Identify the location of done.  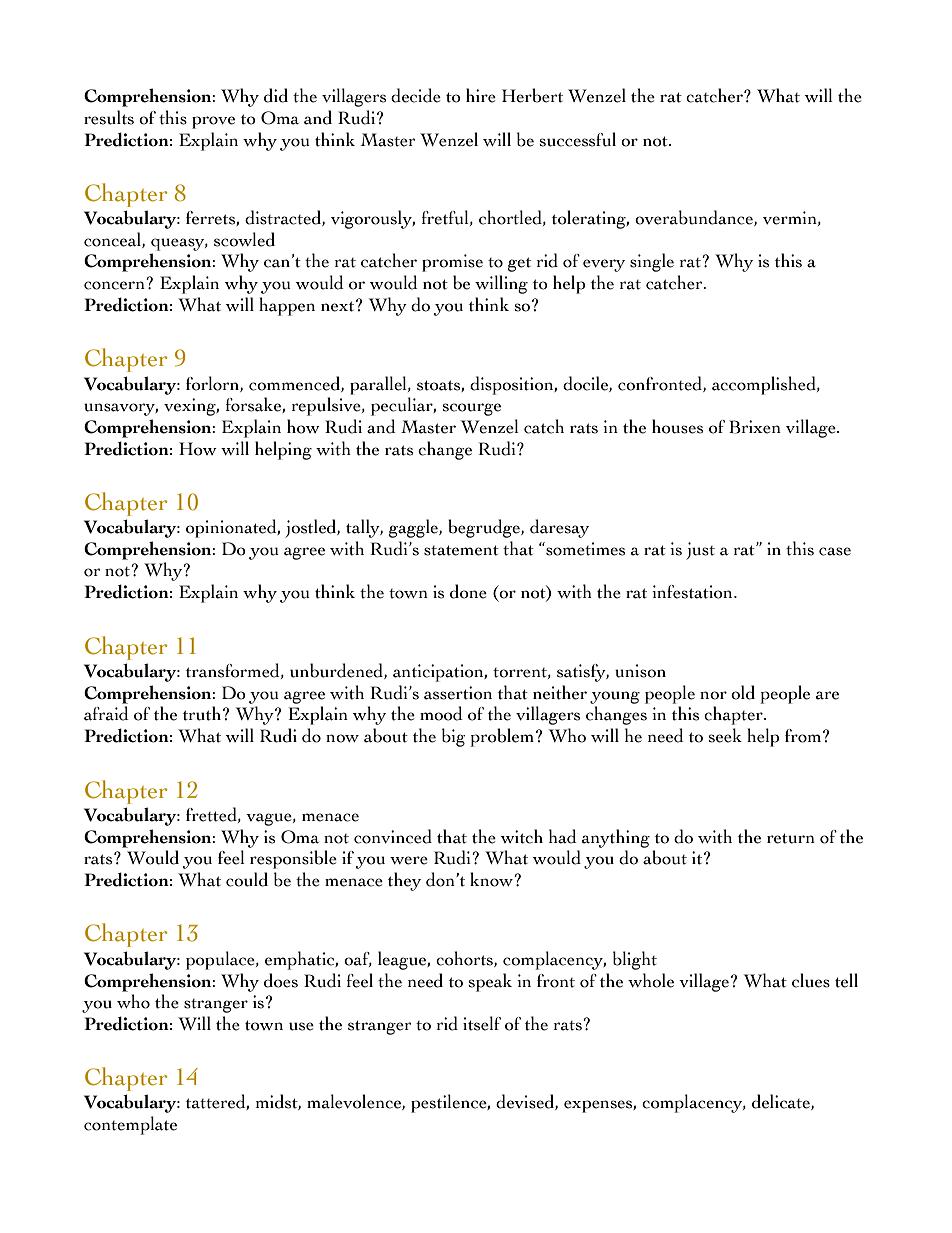
(468, 591).
